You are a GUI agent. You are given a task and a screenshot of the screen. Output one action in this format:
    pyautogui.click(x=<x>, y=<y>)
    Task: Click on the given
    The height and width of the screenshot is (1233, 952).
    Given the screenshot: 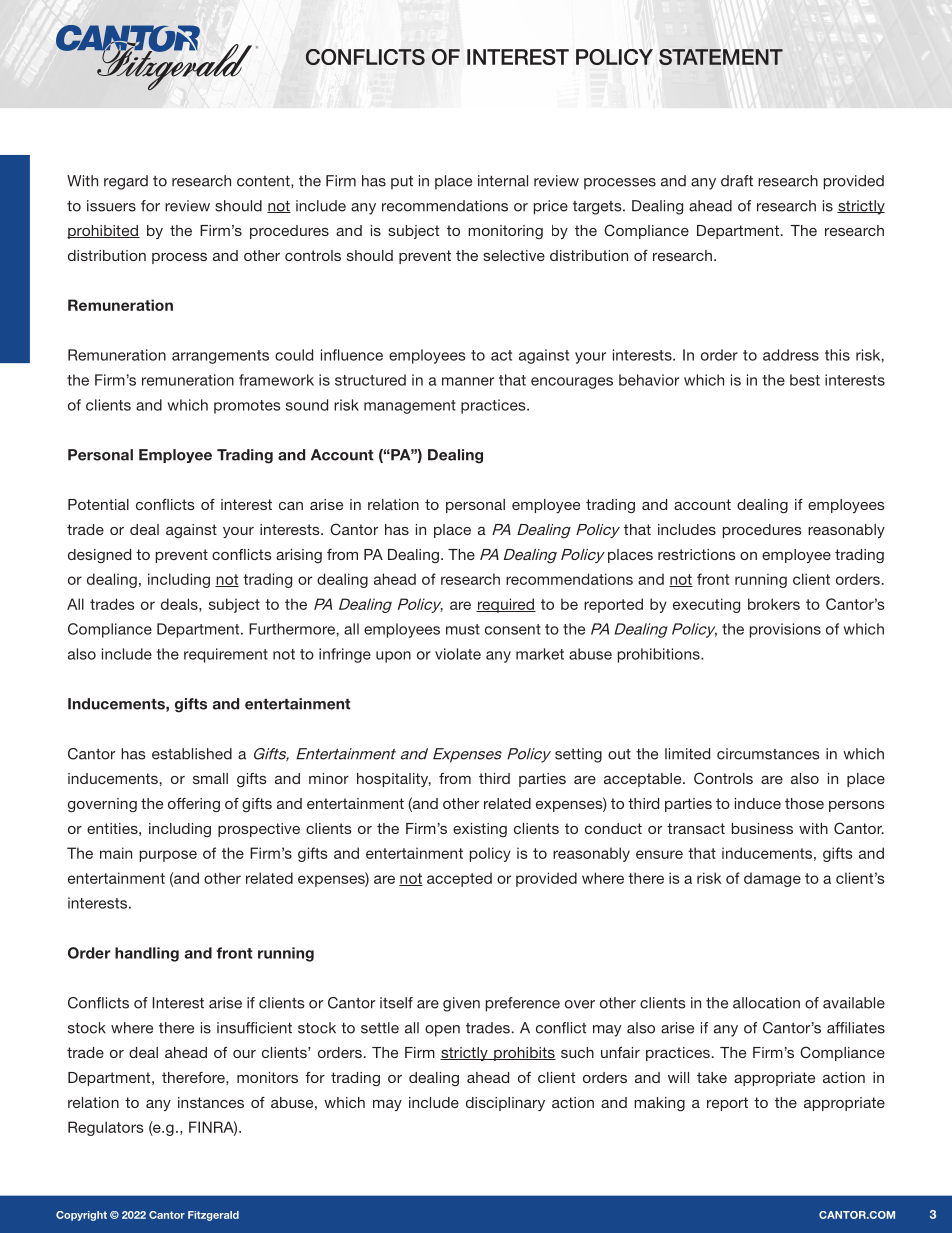 What is the action you would take?
    pyautogui.click(x=461, y=1004)
